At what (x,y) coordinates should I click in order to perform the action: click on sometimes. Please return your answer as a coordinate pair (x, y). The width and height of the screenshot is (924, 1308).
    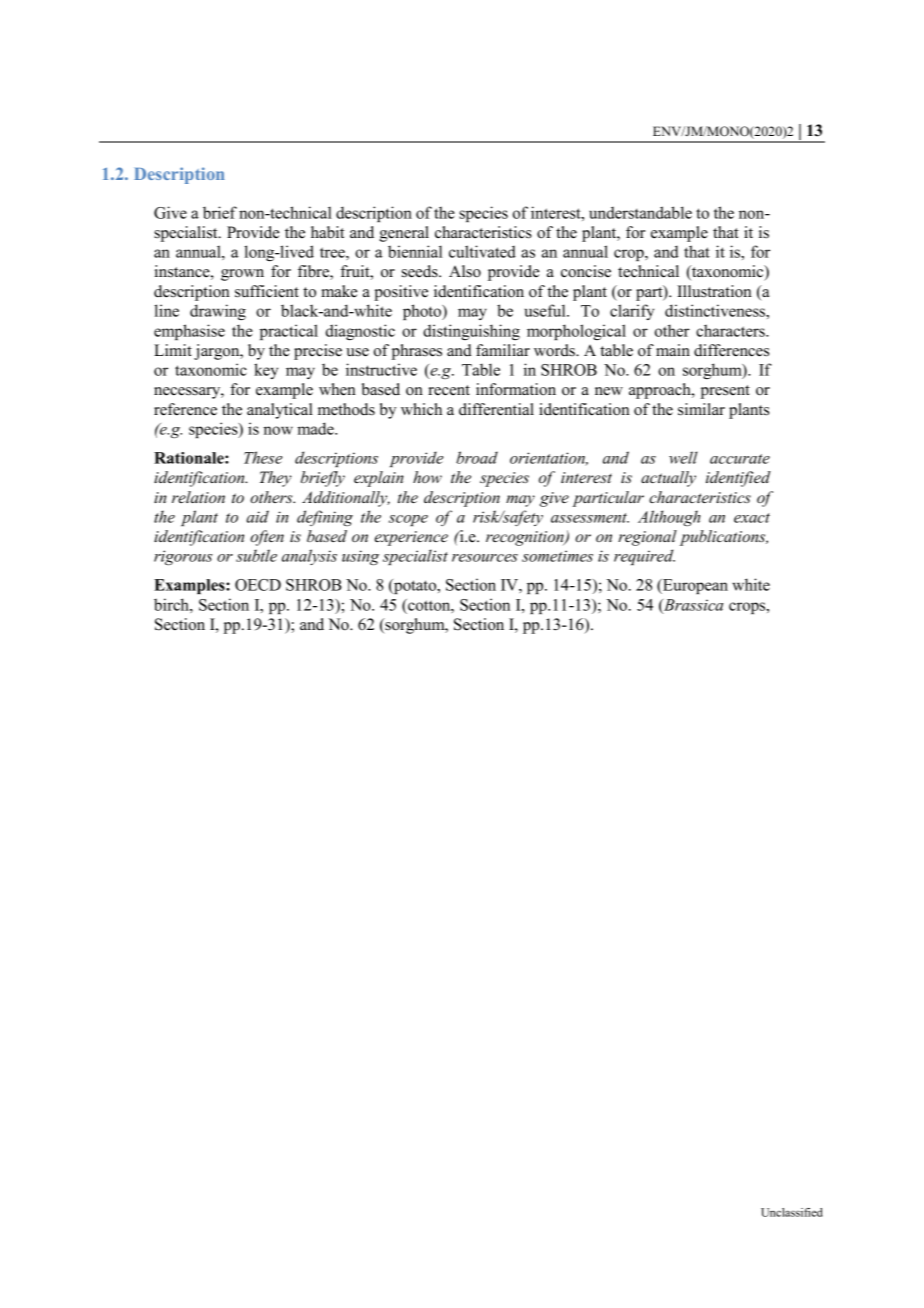
    Looking at the image, I should click on (557, 556).
